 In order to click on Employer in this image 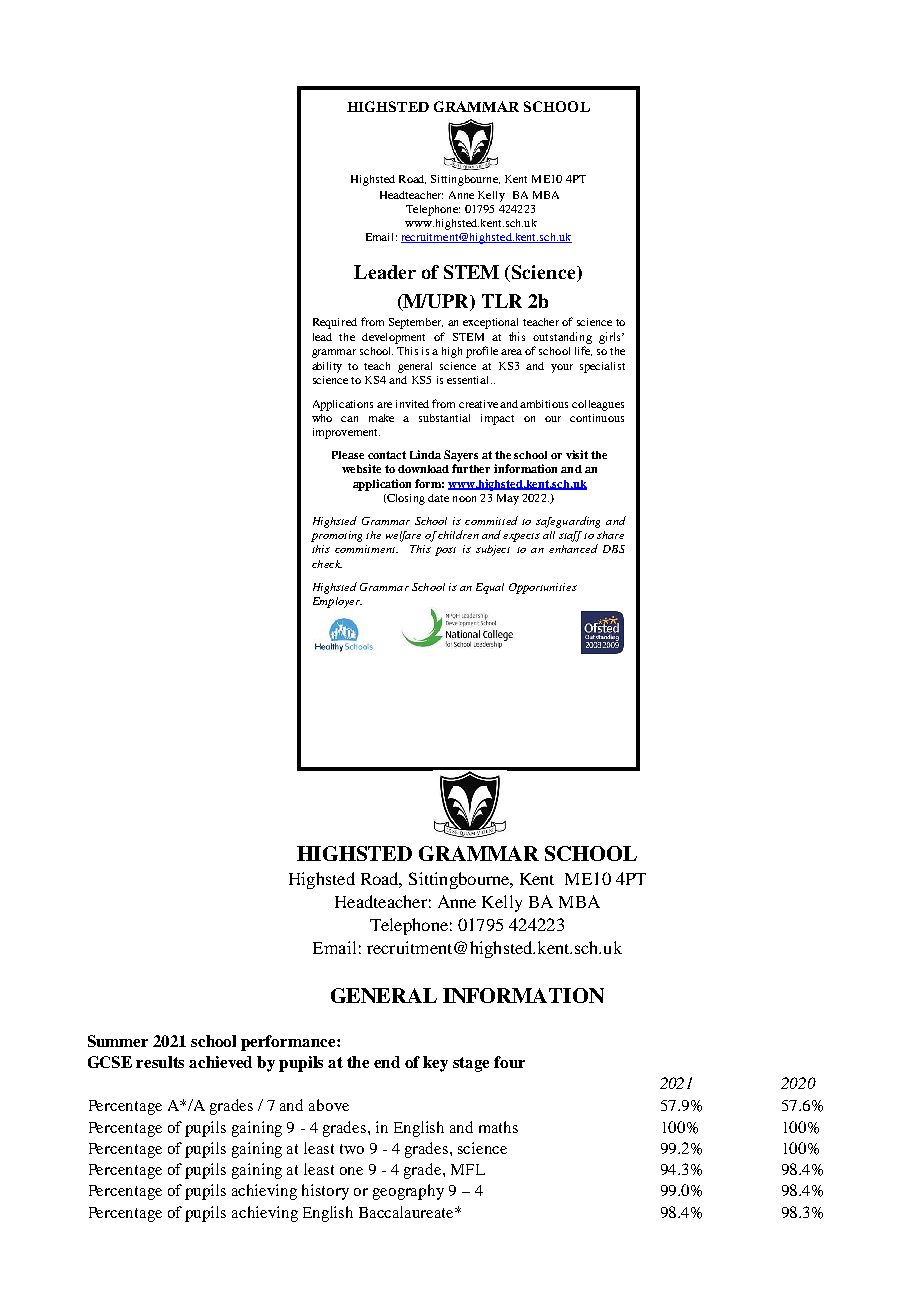, I will do `click(337, 602)`.
